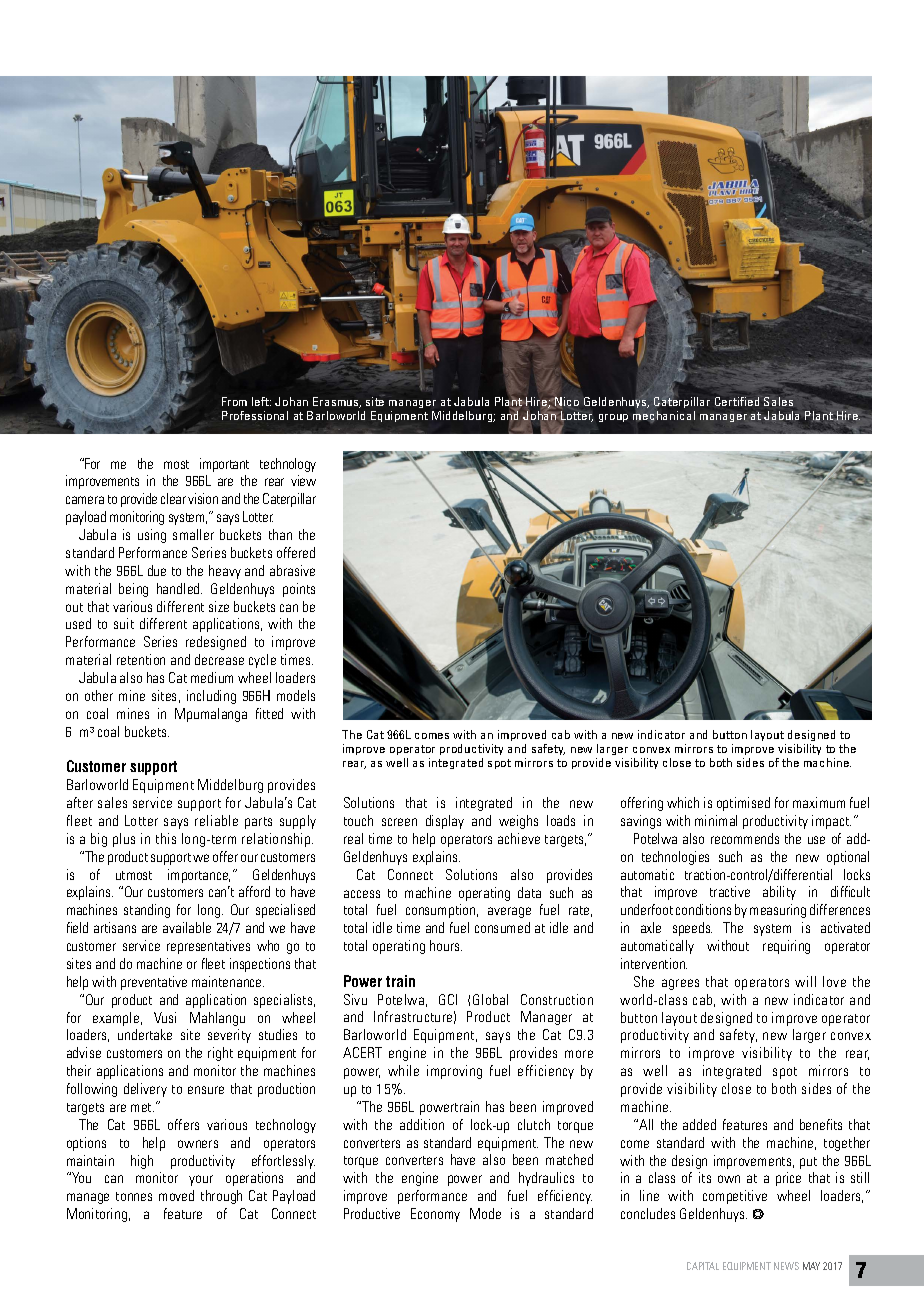  I want to click on optimised, so click(743, 804).
